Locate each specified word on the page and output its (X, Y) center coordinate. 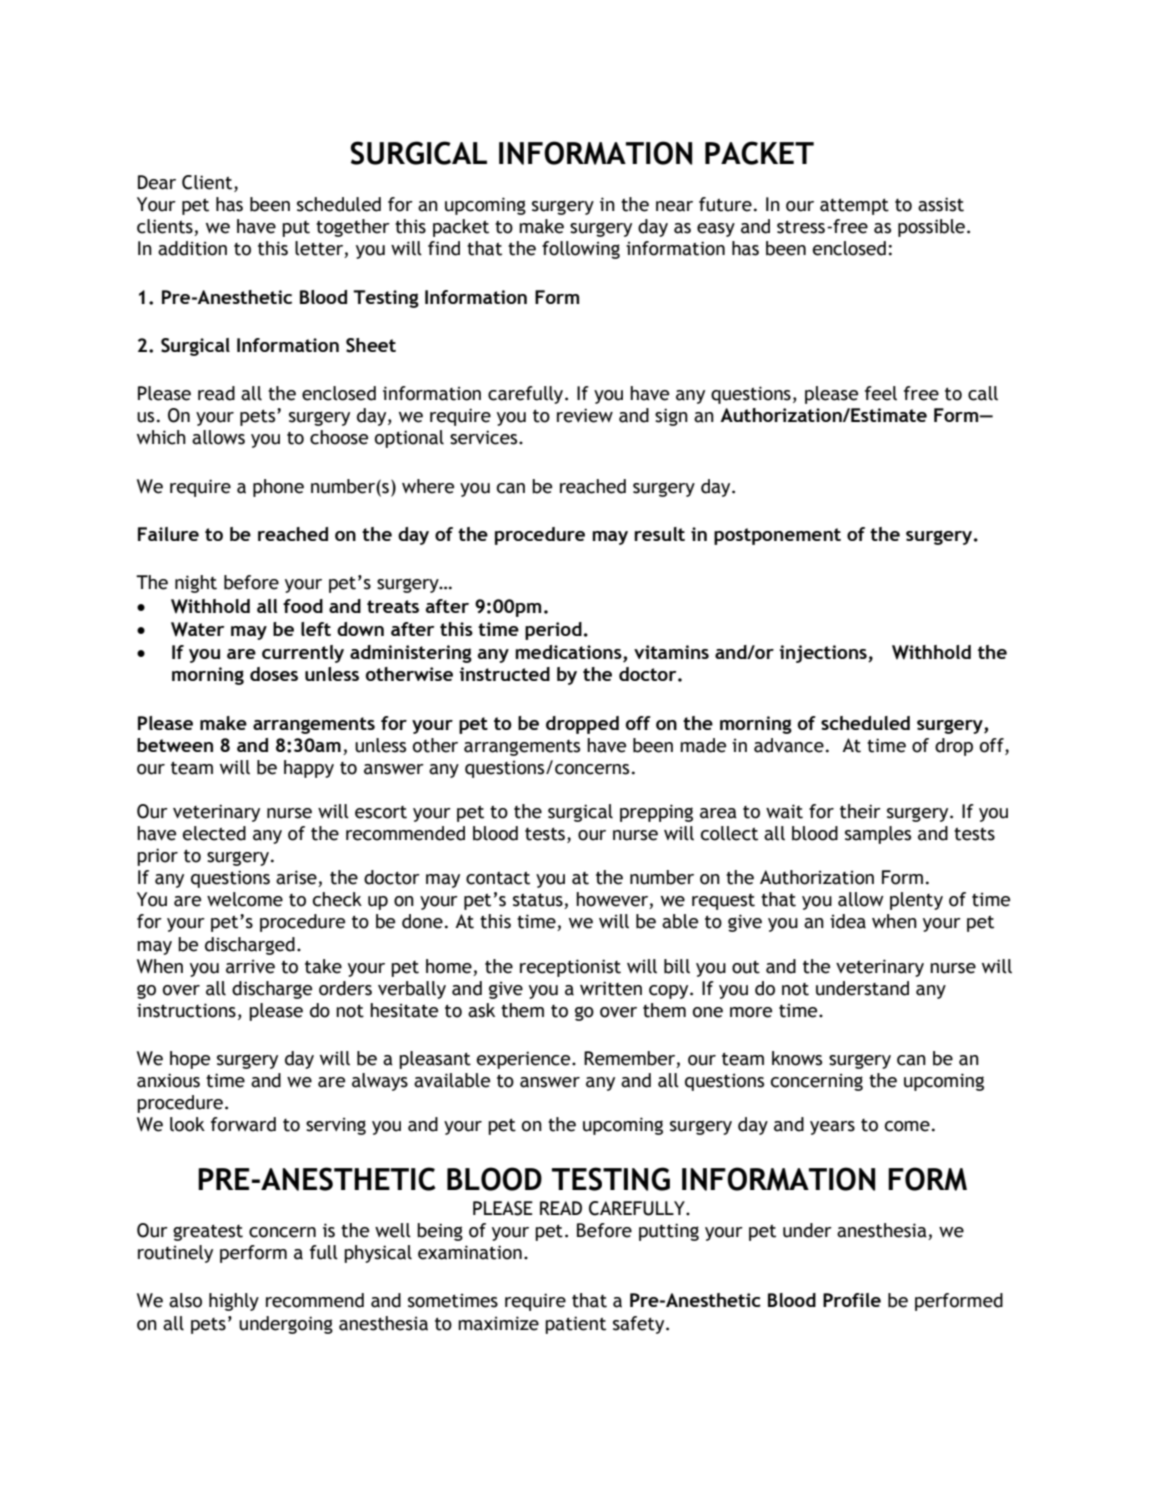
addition (192, 248)
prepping (656, 813)
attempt (854, 206)
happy (309, 769)
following (581, 250)
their (860, 811)
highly (234, 1302)
